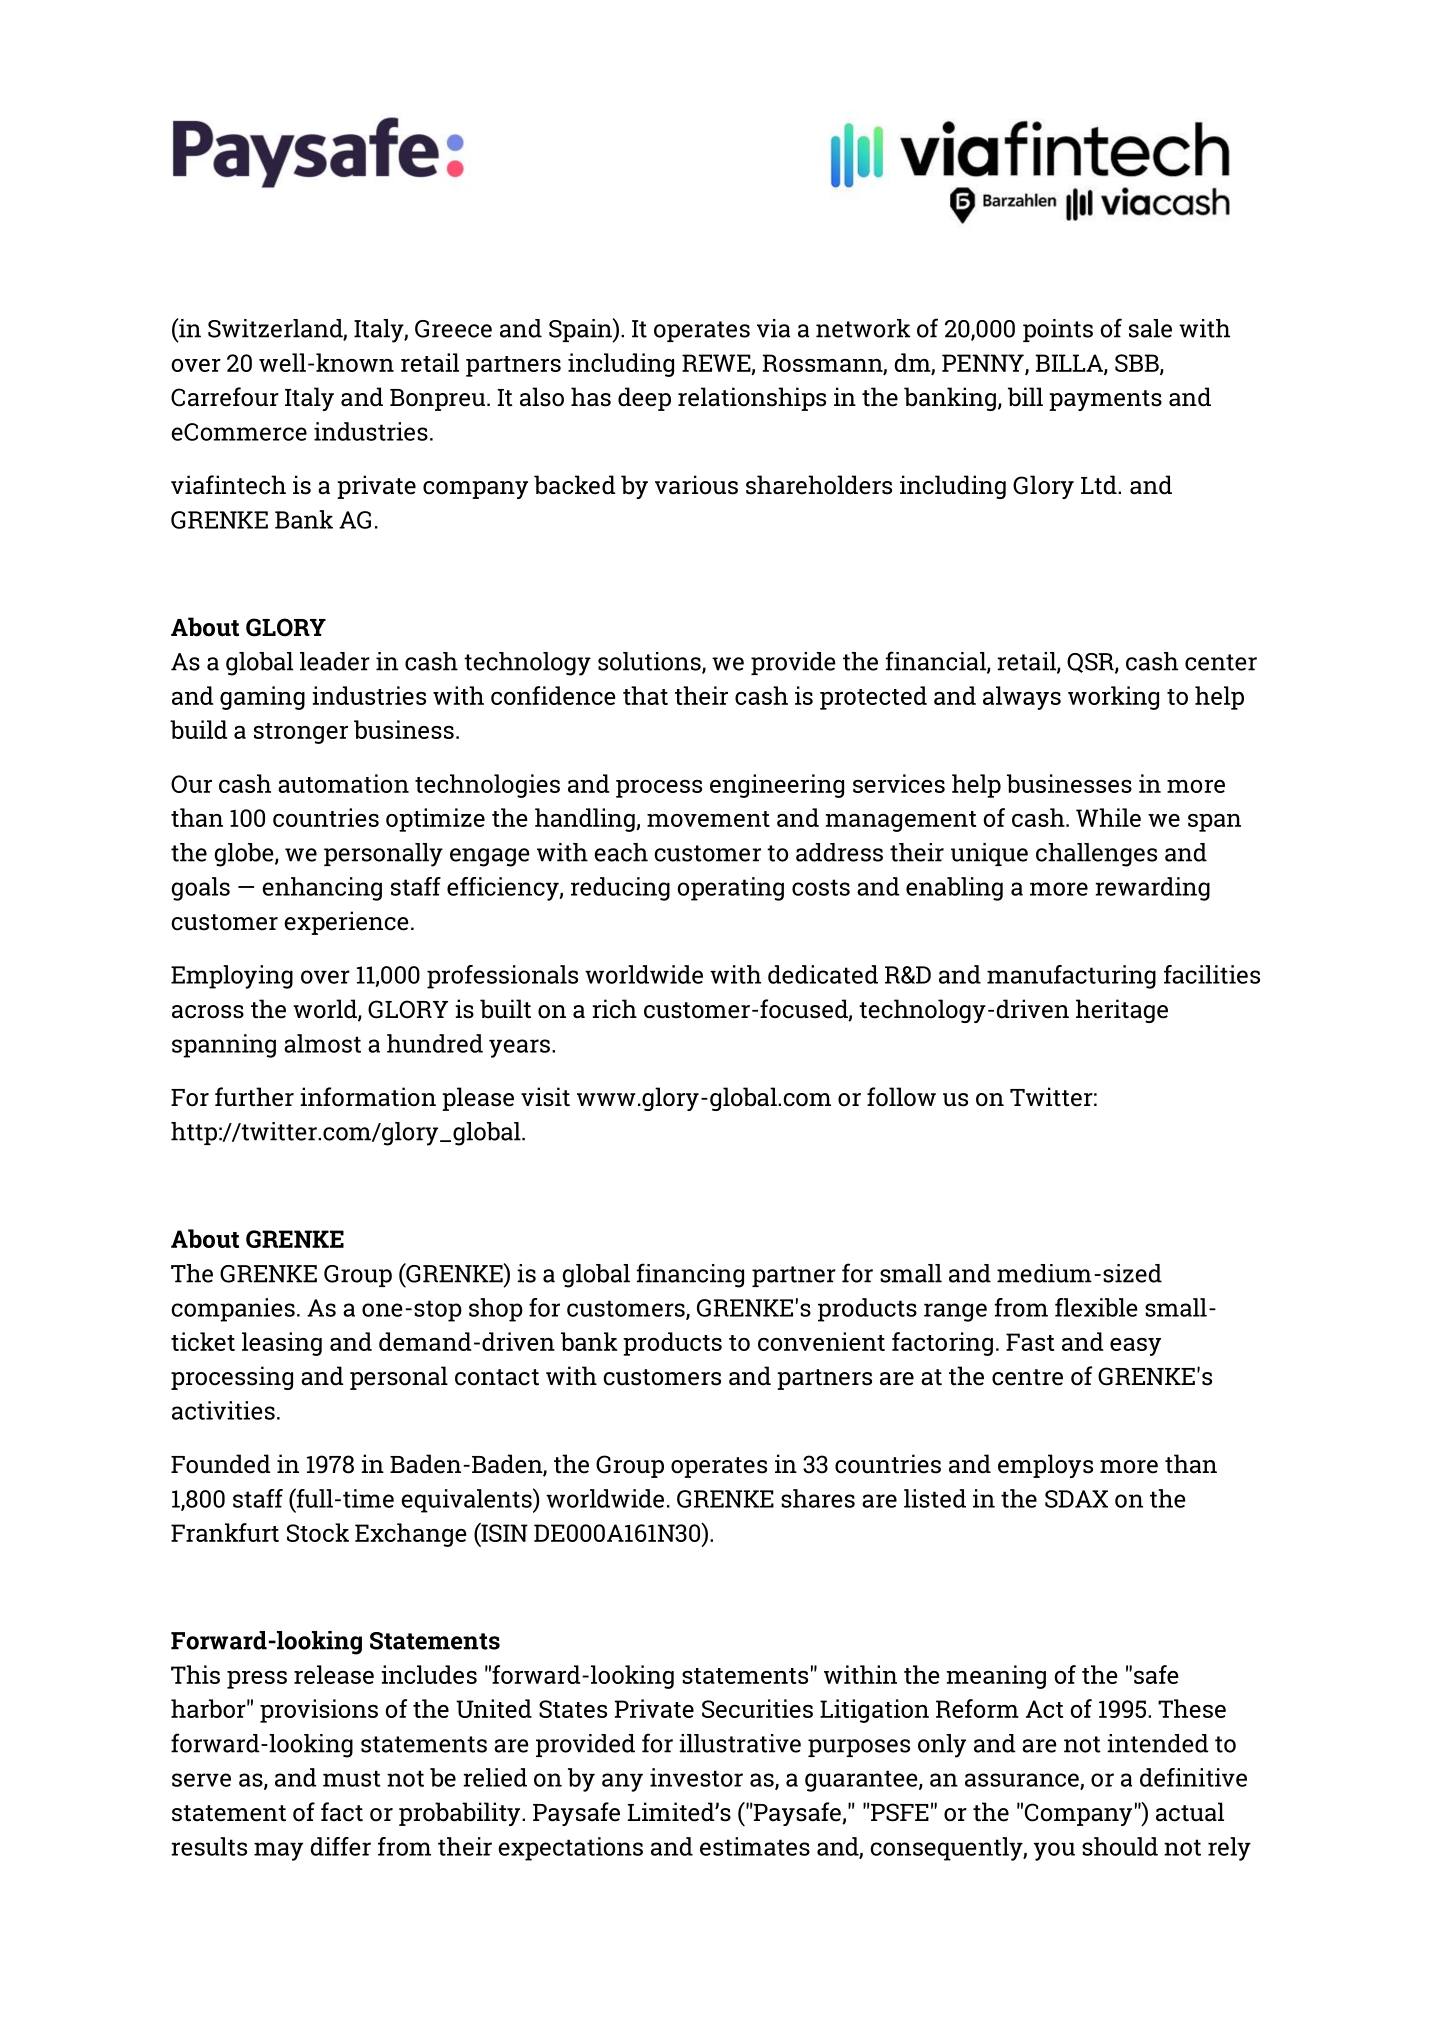 This screenshot has height=2032, width=1437. I want to click on must, so click(351, 1778).
